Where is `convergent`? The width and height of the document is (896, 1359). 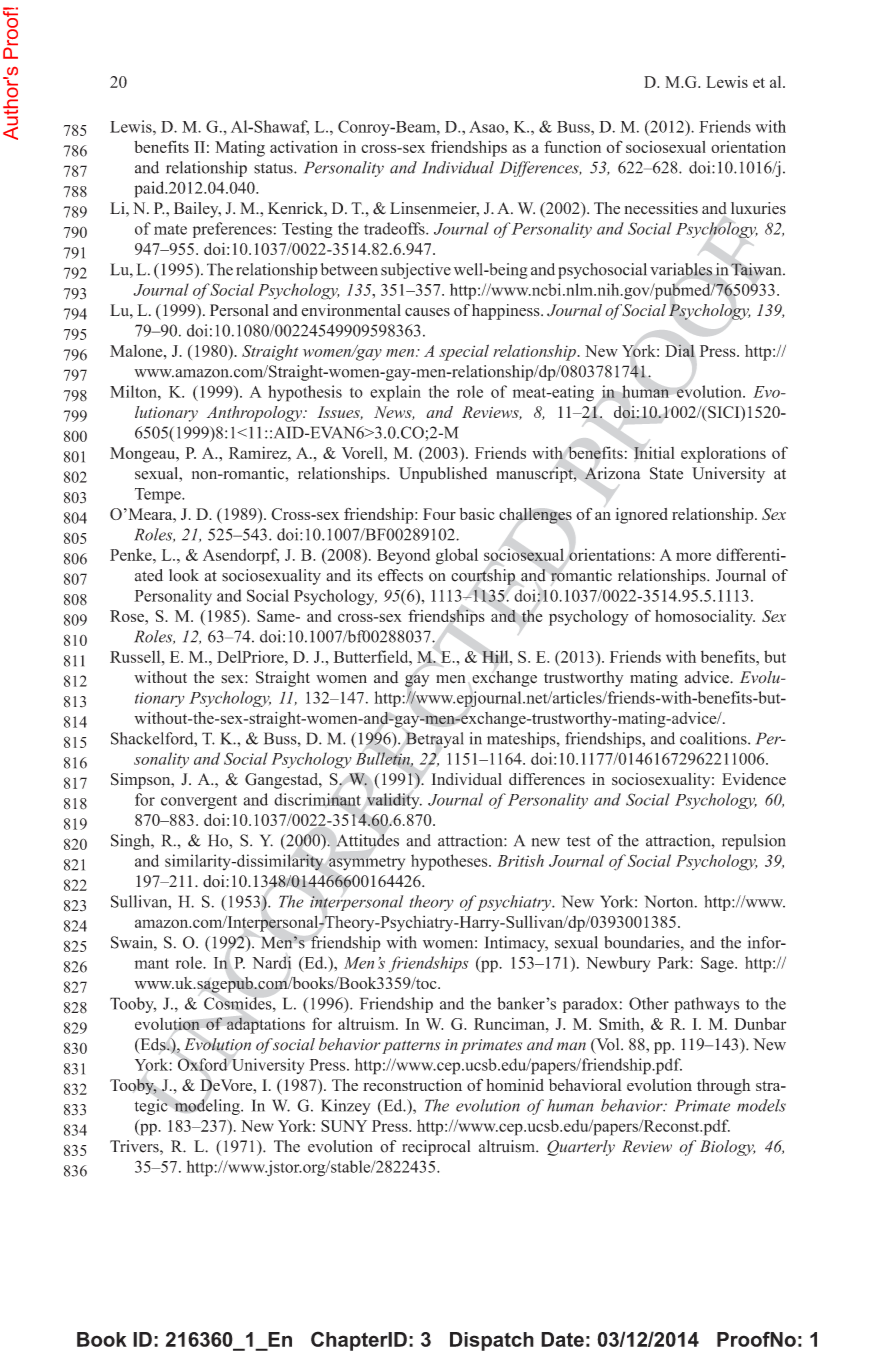 convergent is located at coordinates (199, 802).
